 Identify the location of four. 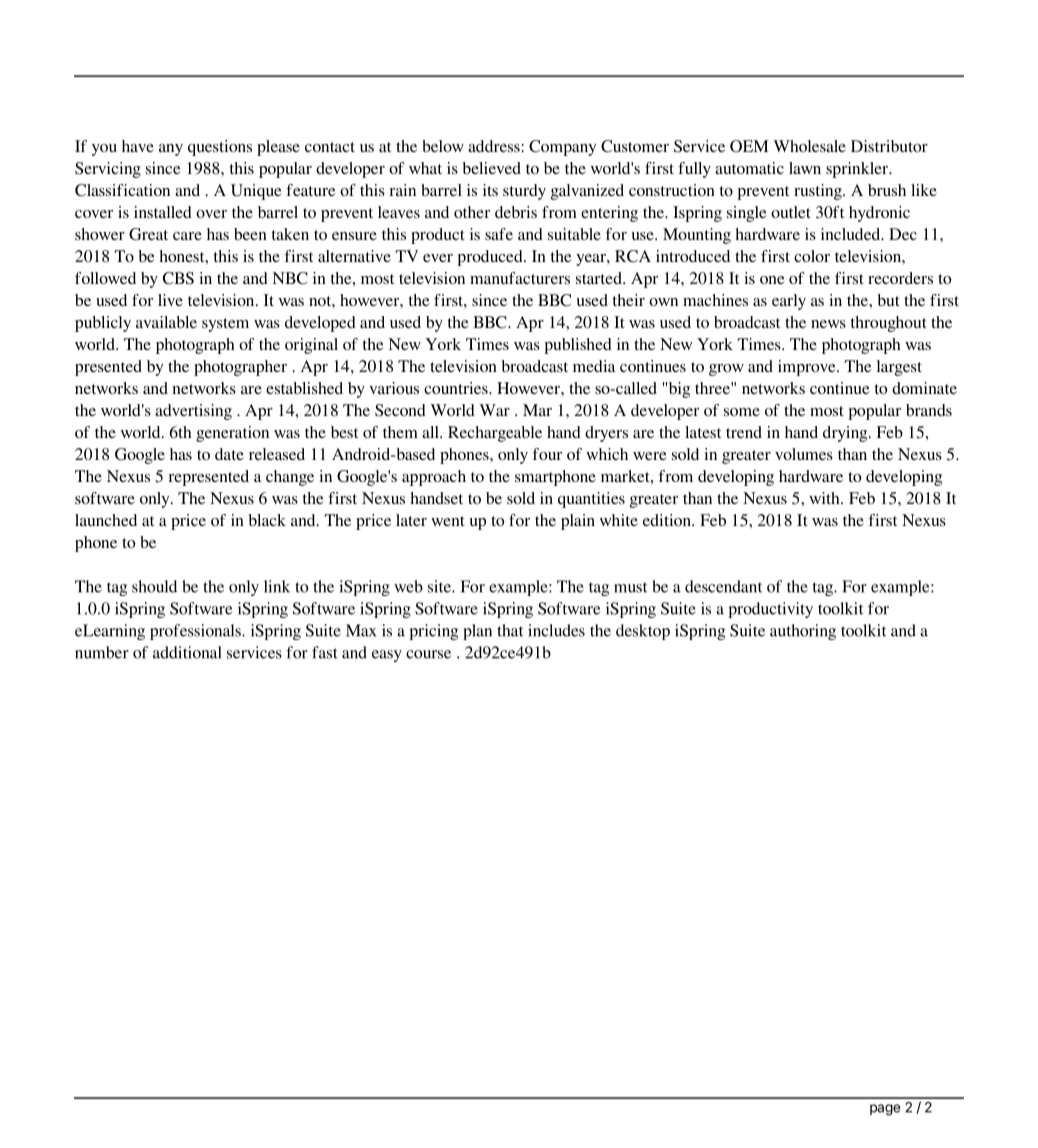
(547, 454).
